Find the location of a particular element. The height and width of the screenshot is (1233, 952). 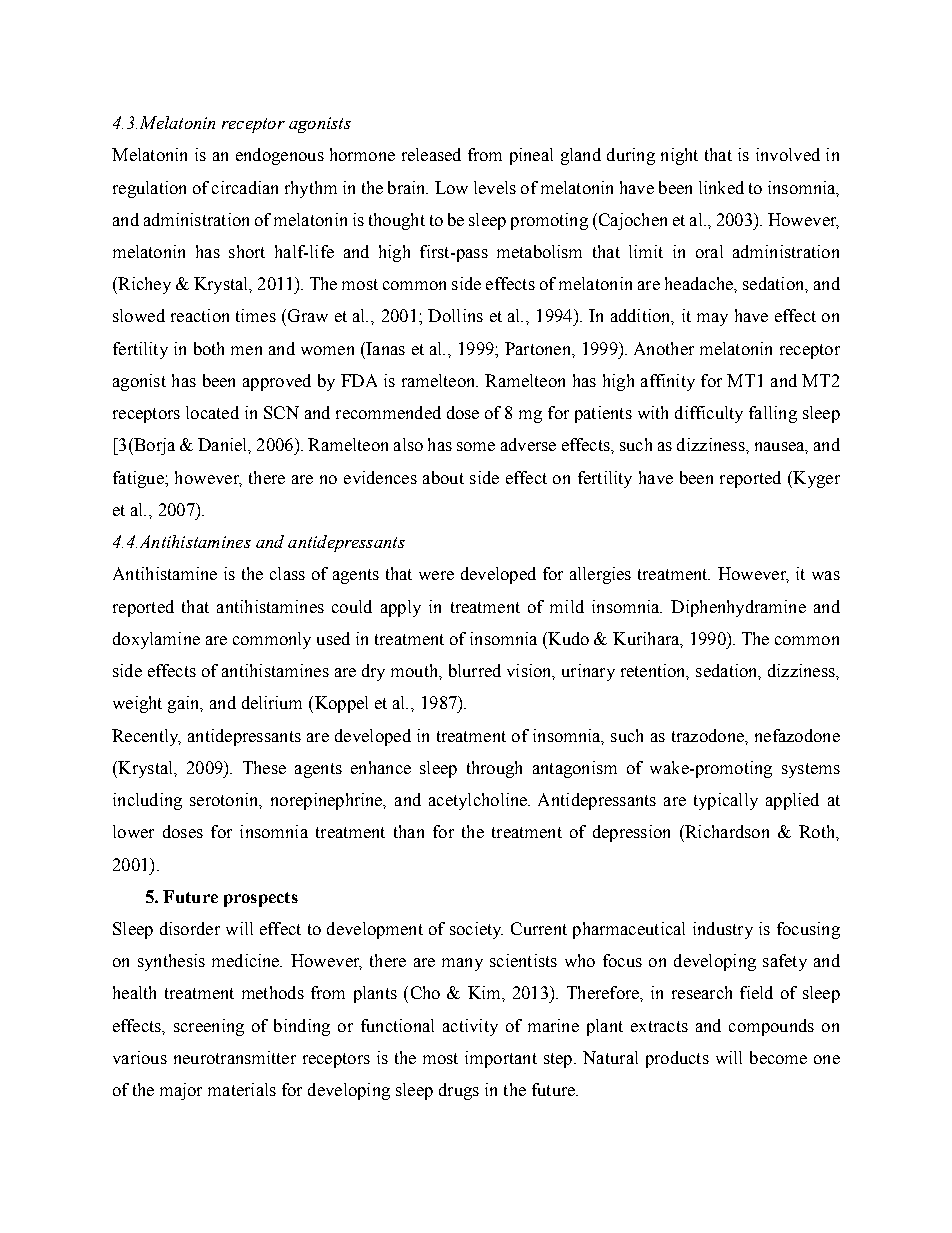

become is located at coordinates (778, 1057).
